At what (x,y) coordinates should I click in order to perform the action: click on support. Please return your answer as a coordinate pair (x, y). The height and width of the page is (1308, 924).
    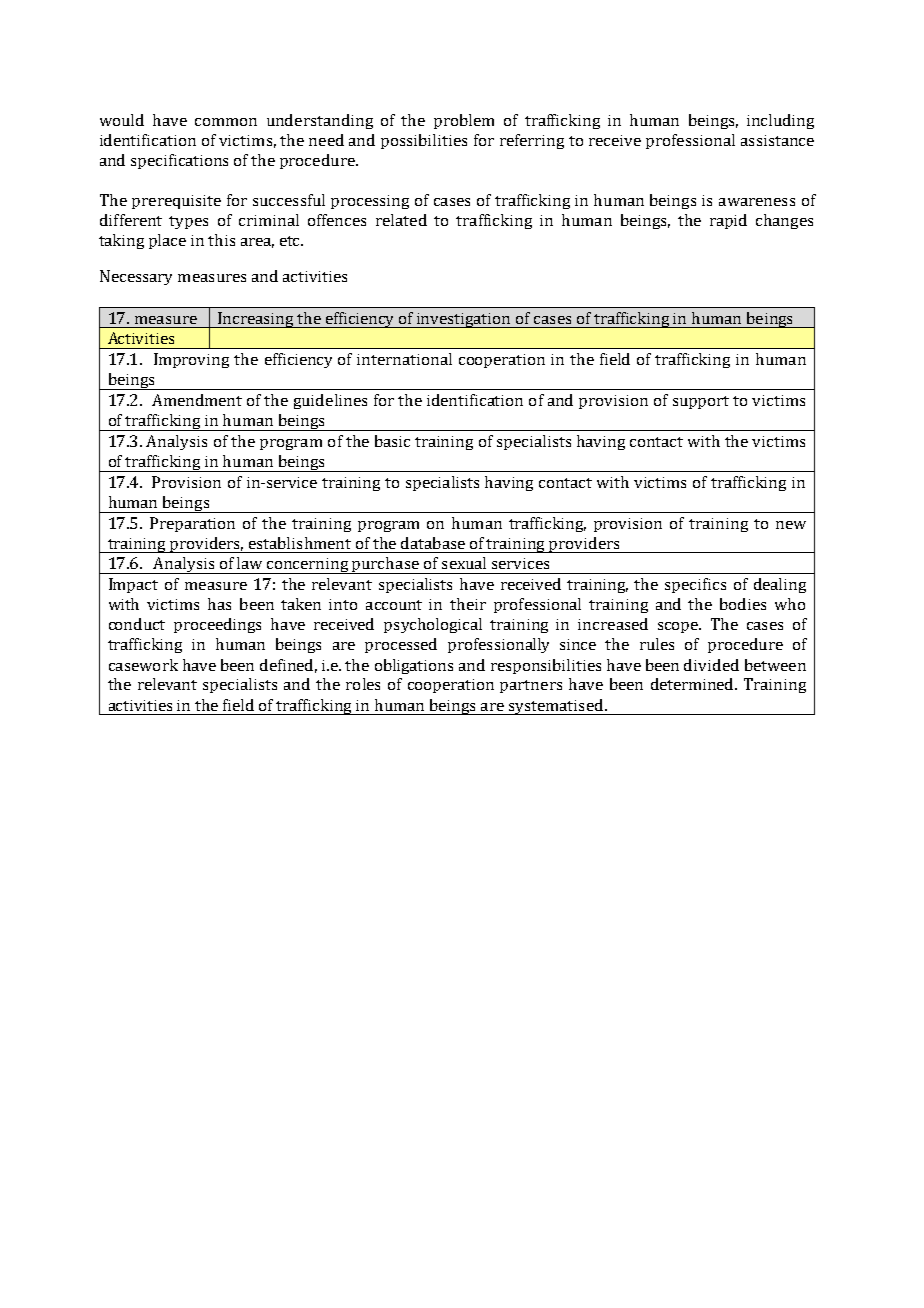
    Looking at the image, I should click on (701, 402).
